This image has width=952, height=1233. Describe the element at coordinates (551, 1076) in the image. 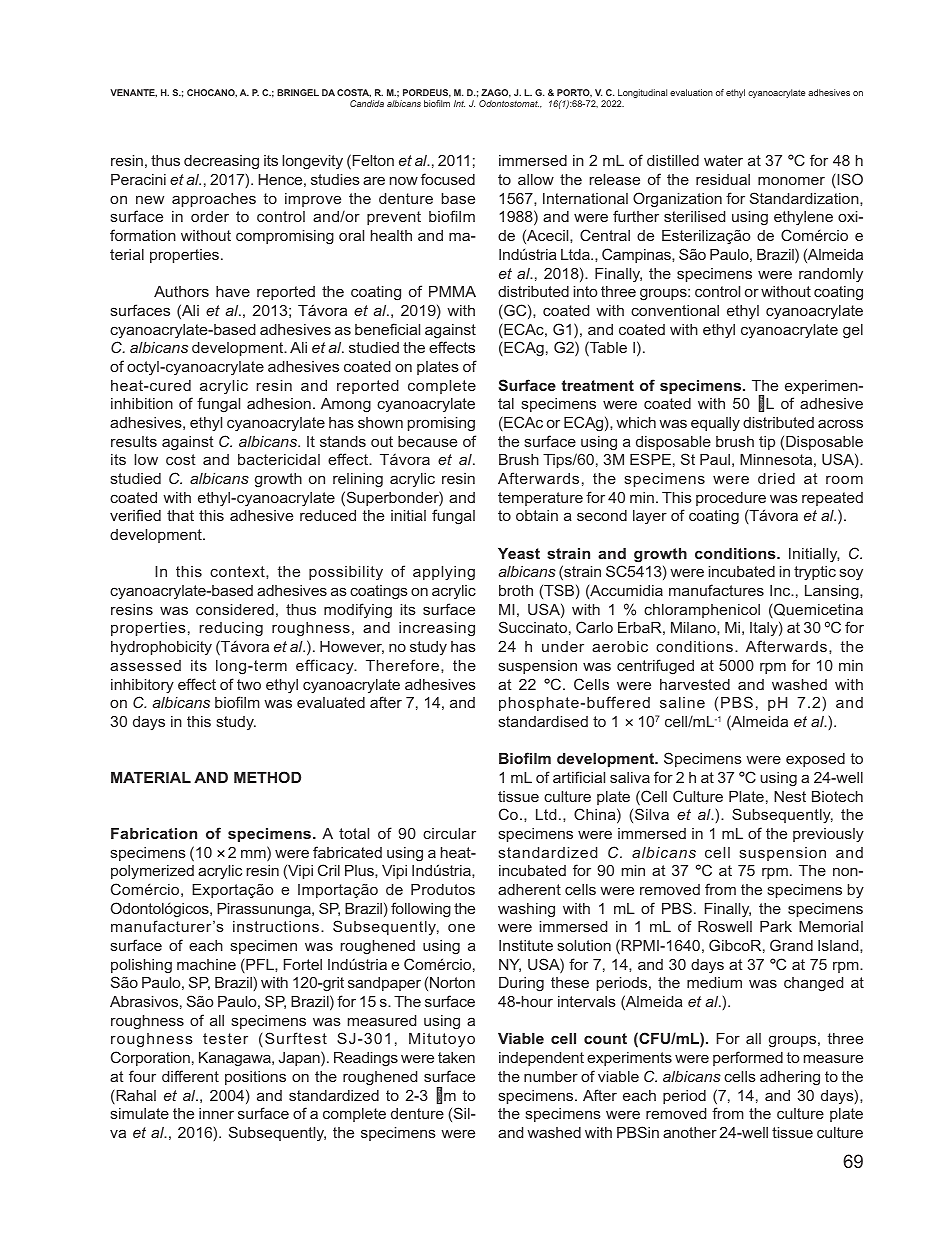

I see `number` at that location.
